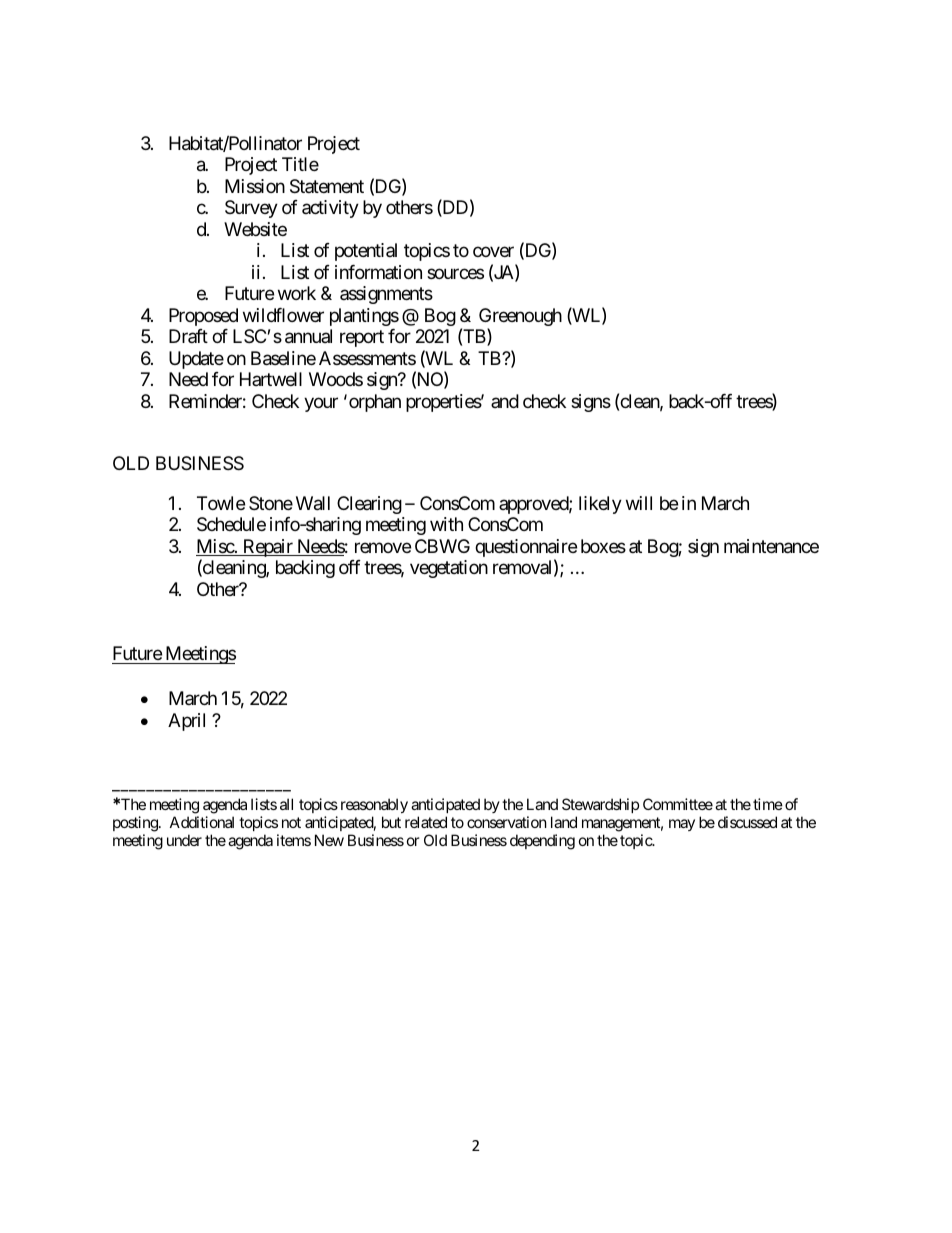 The width and height of the screenshot is (952, 1233). Describe the element at coordinates (268, 548) in the screenshot. I see `Repair` at that location.
